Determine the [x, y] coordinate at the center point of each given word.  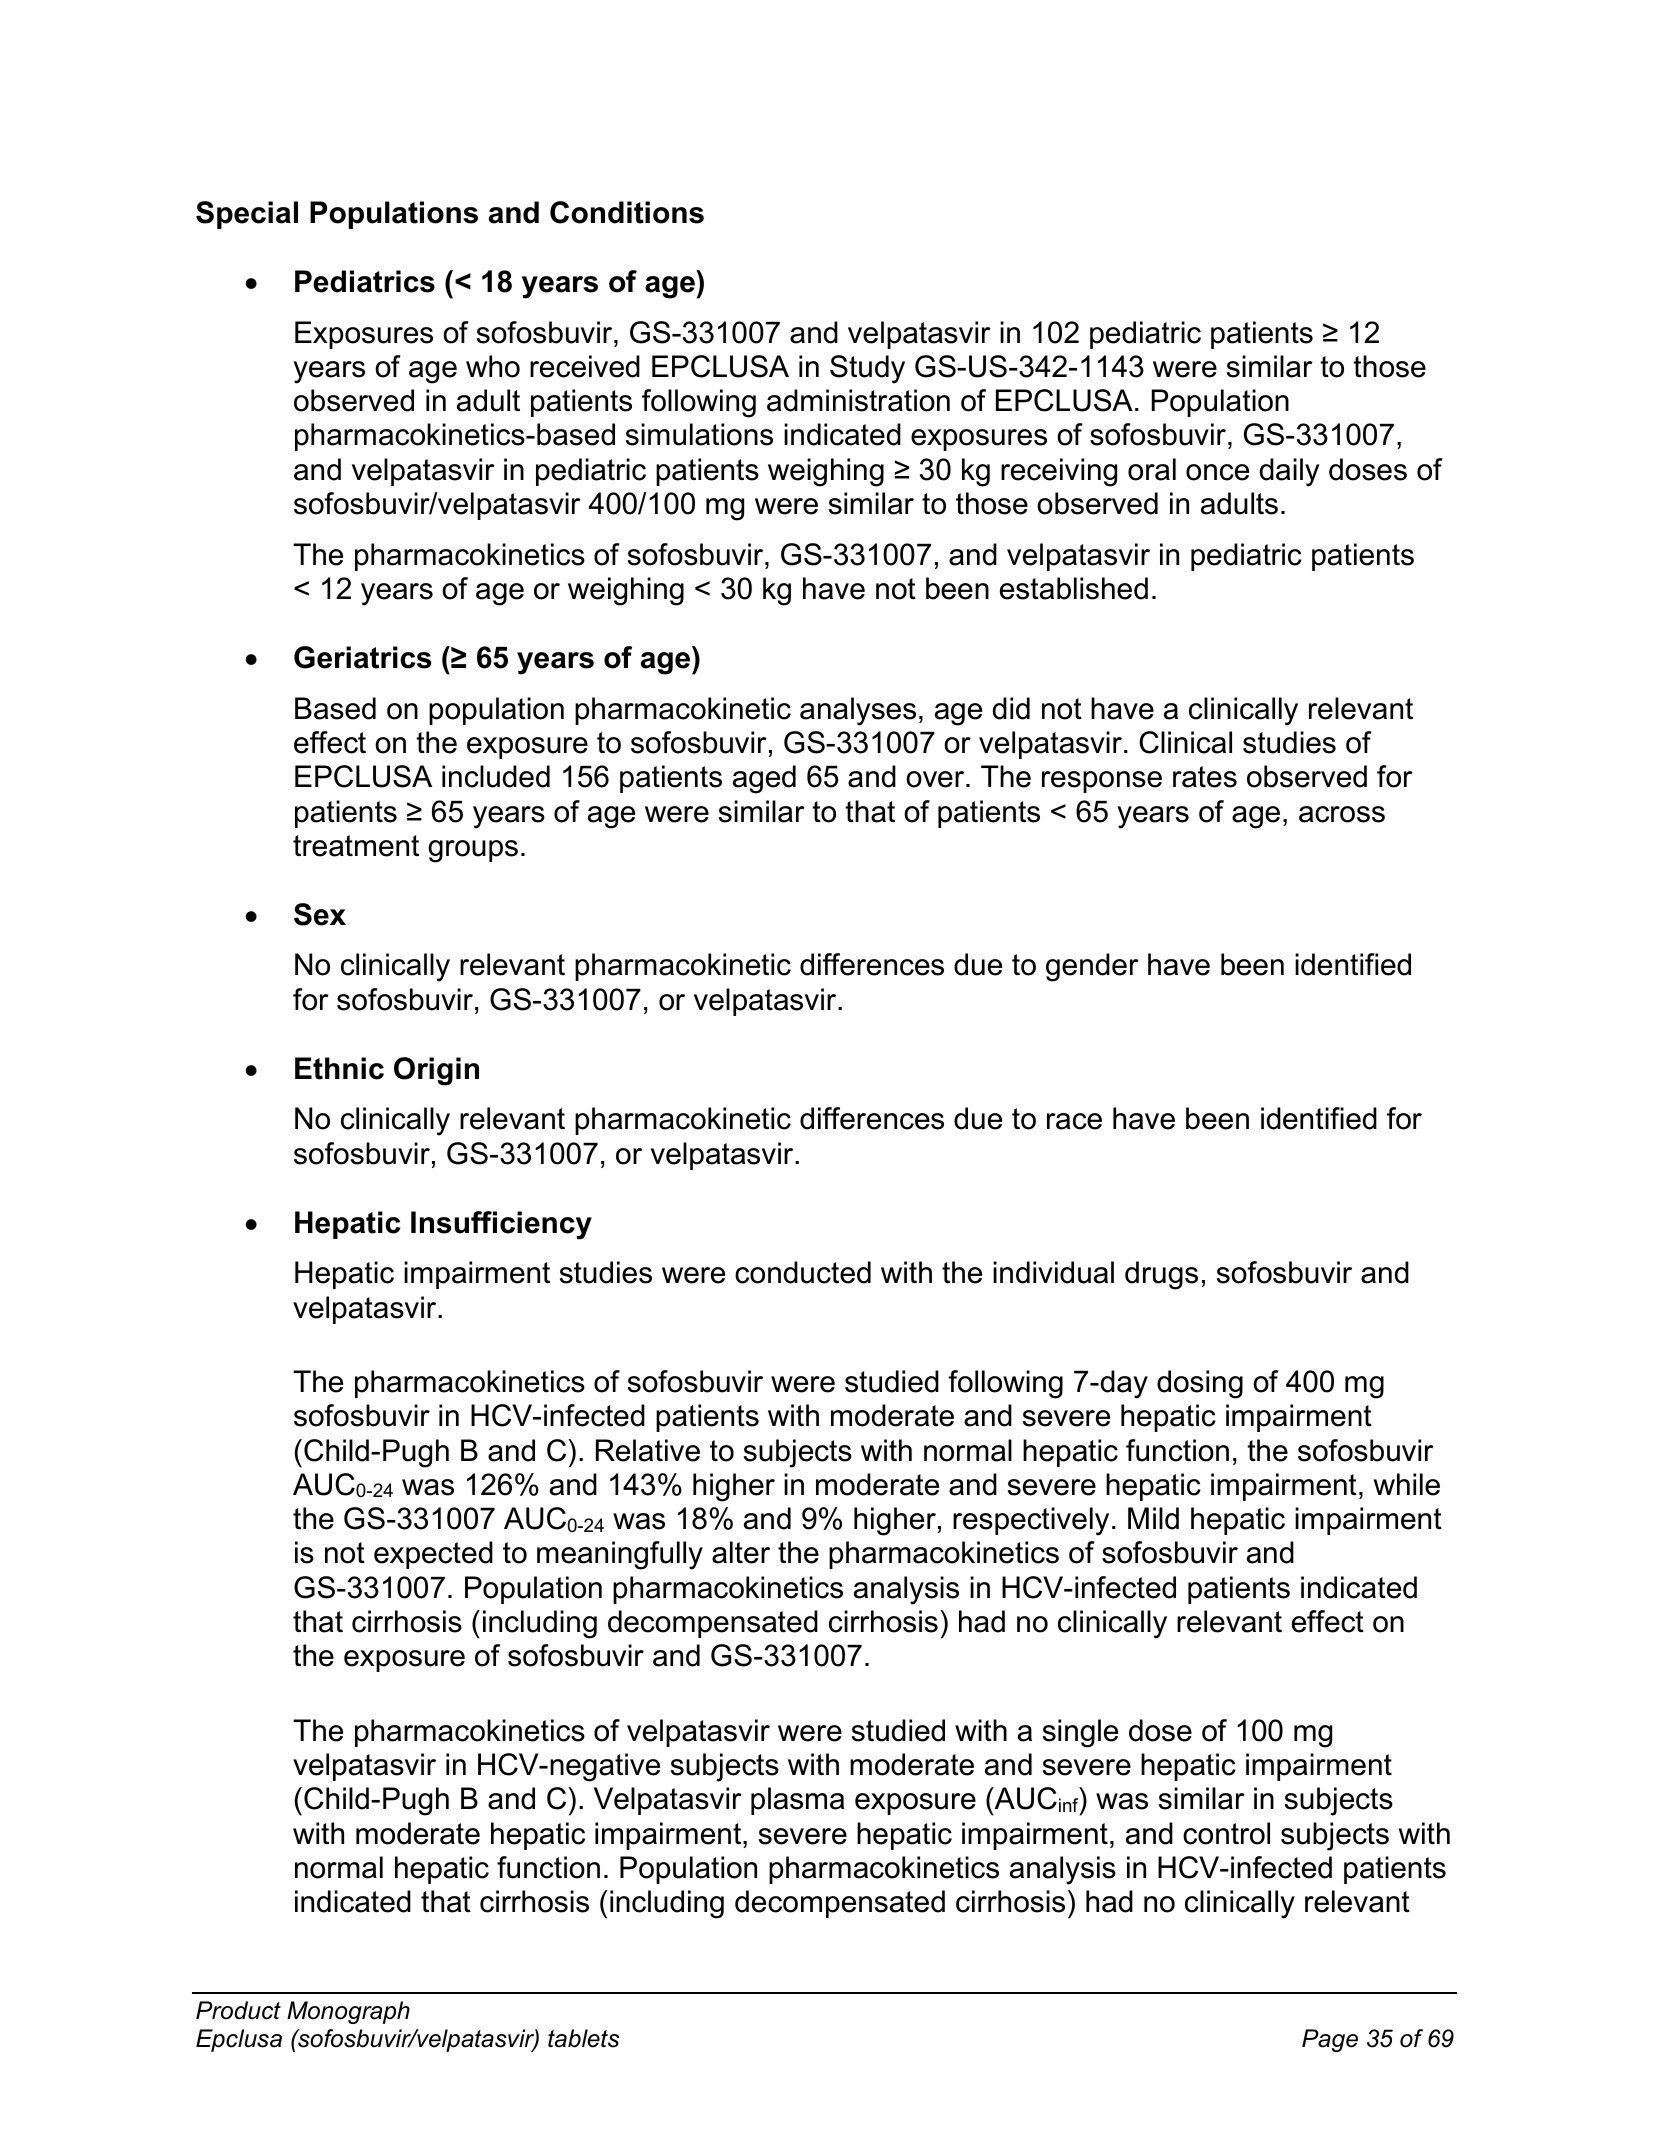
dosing [1200, 1384]
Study [867, 369]
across [1342, 814]
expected [433, 1555]
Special [247, 215]
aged [764, 779]
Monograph [348, 2012]
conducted [803, 1272]
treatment [356, 846]
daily [1290, 472]
